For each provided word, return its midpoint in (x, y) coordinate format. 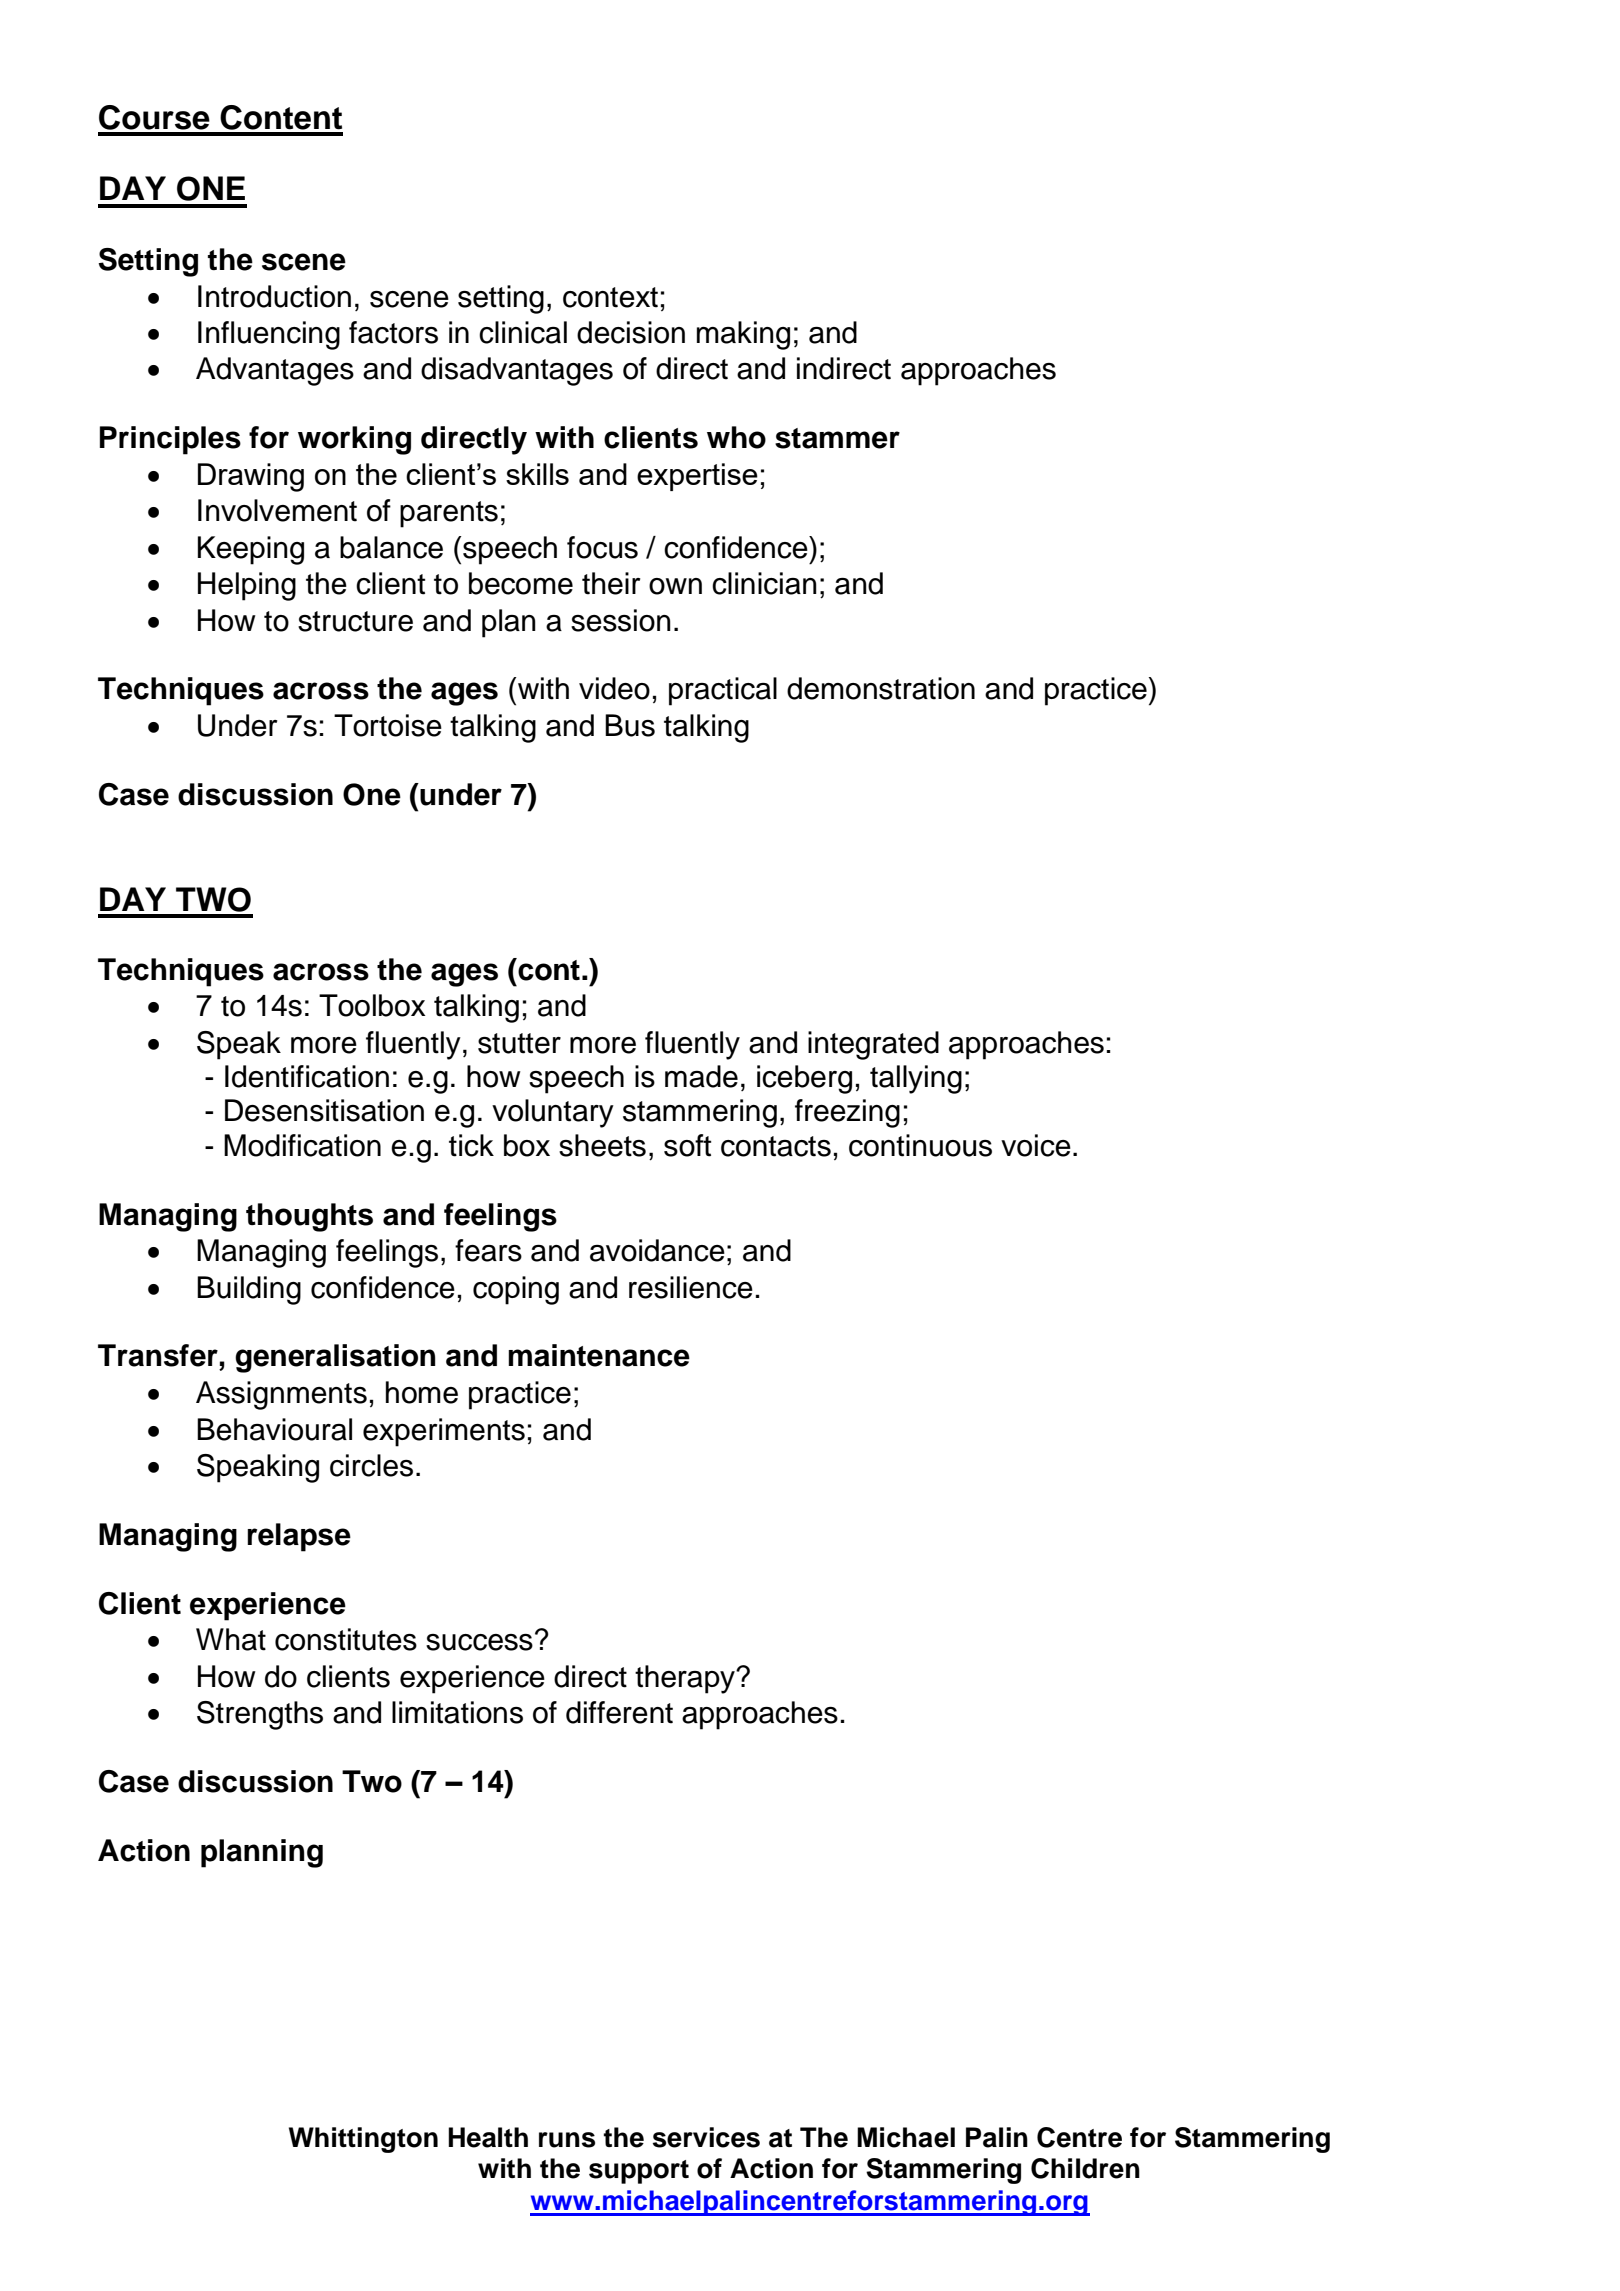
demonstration (881, 688)
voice (1036, 1145)
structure (355, 621)
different (619, 1712)
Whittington (363, 2140)
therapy (686, 1679)
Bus (630, 725)
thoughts (309, 1217)
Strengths (260, 1715)
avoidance (657, 1250)
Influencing (269, 335)
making (743, 335)
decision (631, 332)
